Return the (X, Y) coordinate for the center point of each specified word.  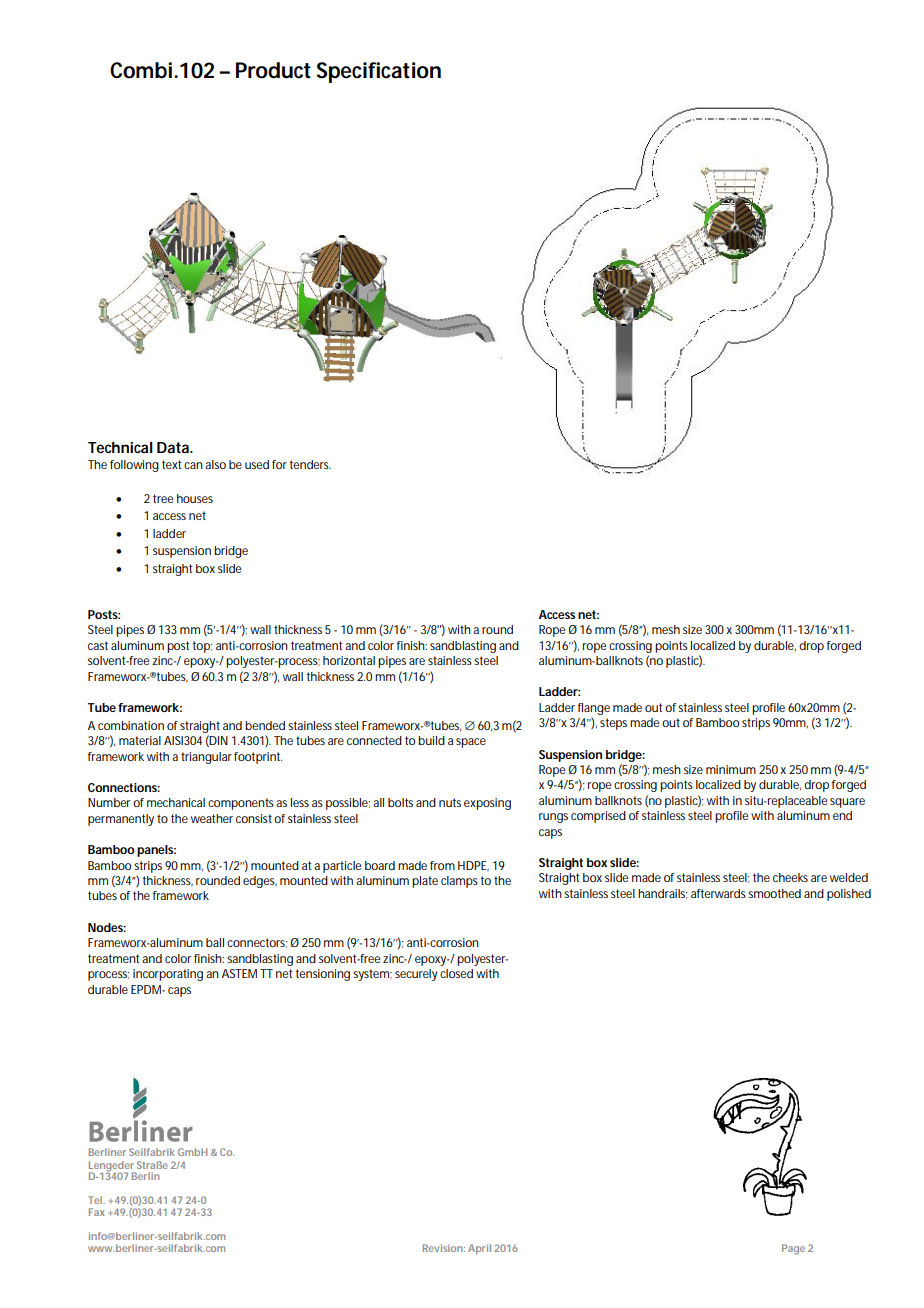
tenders (310, 464)
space (471, 743)
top (203, 647)
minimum (731, 769)
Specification (378, 72)
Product (273, 70)
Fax (97, 1212)
